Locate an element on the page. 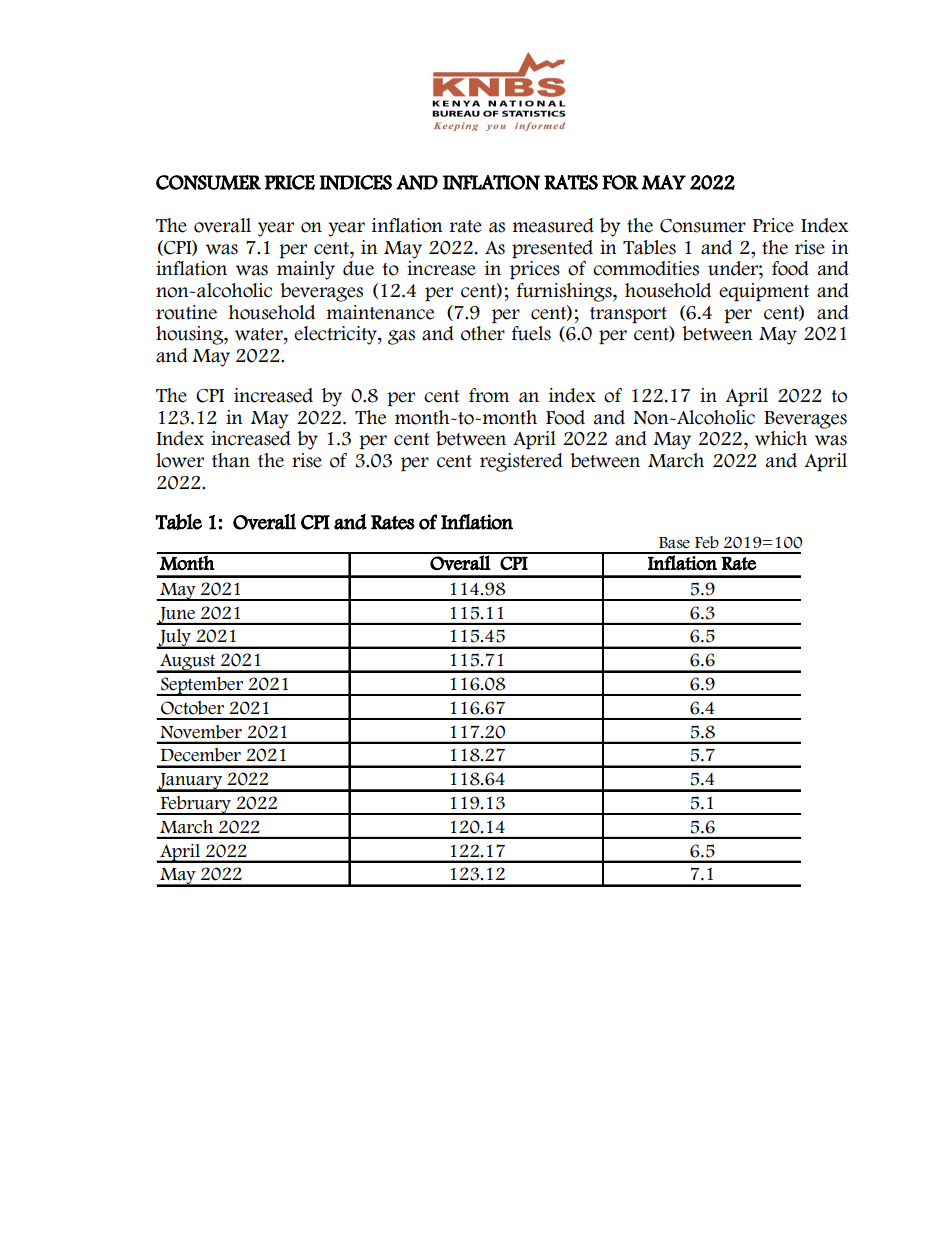  which is located at coordinates (781, 438).
